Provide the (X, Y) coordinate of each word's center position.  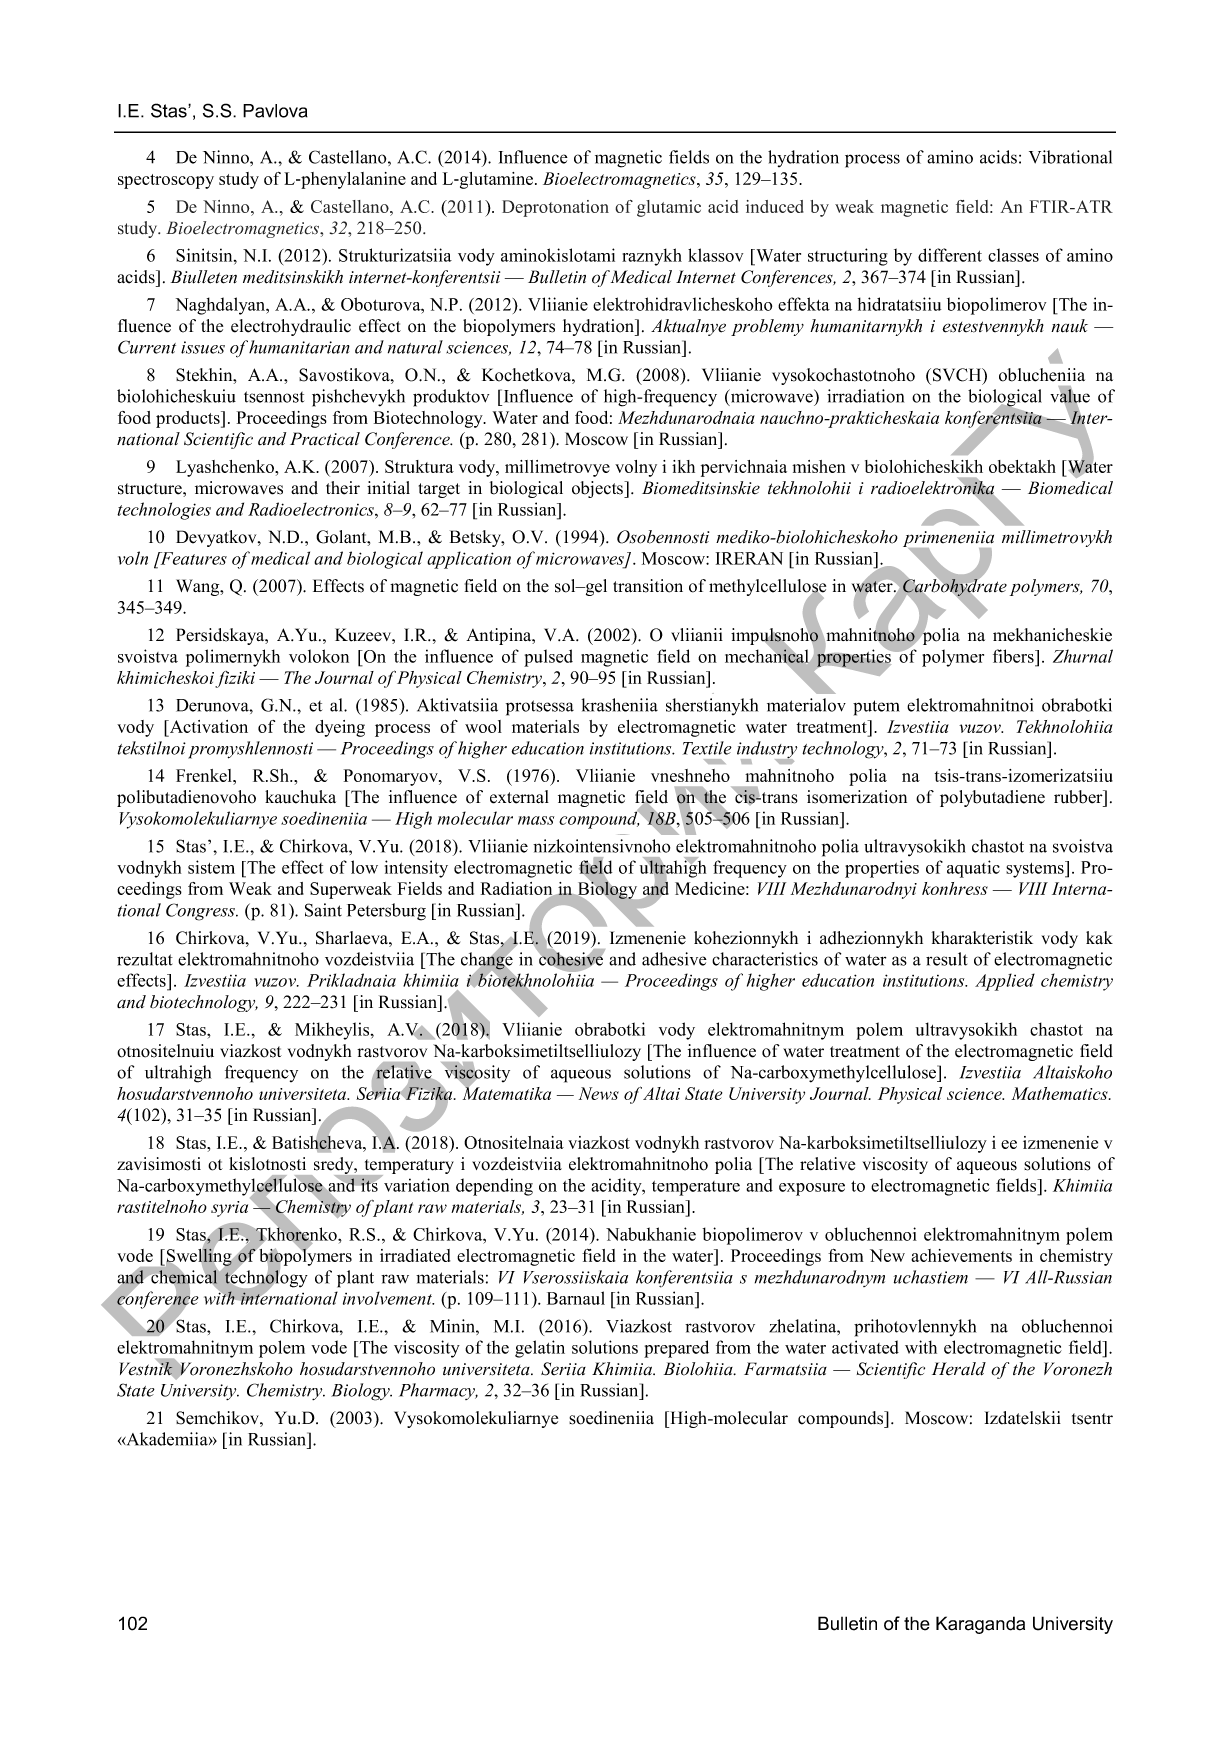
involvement (388, 1298)
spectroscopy (166, 181)
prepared (676, 1349)
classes (1013, 255)
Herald (959, 1369)
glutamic (669, 208)
